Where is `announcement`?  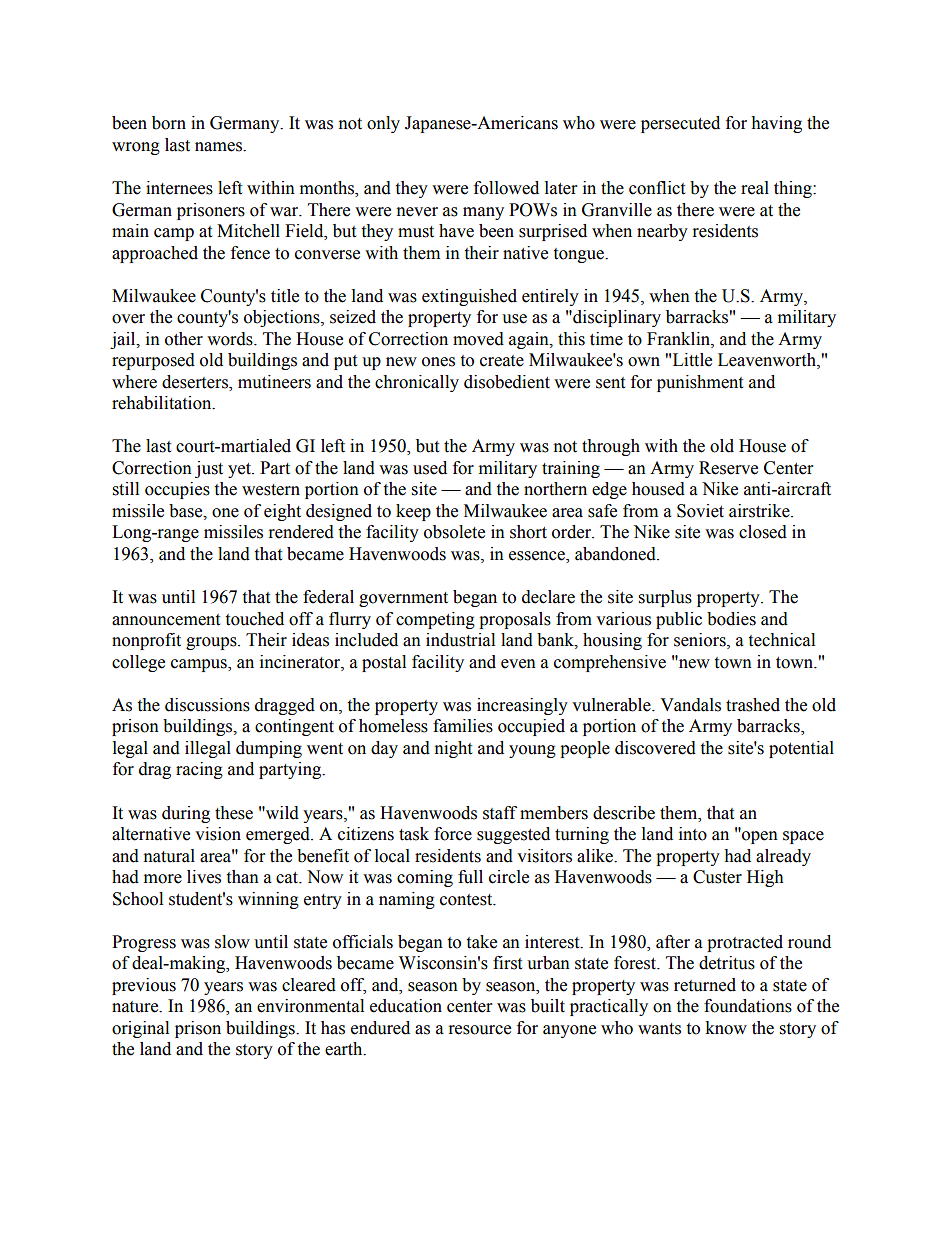 announcement is located at coordinates (166, 620).
